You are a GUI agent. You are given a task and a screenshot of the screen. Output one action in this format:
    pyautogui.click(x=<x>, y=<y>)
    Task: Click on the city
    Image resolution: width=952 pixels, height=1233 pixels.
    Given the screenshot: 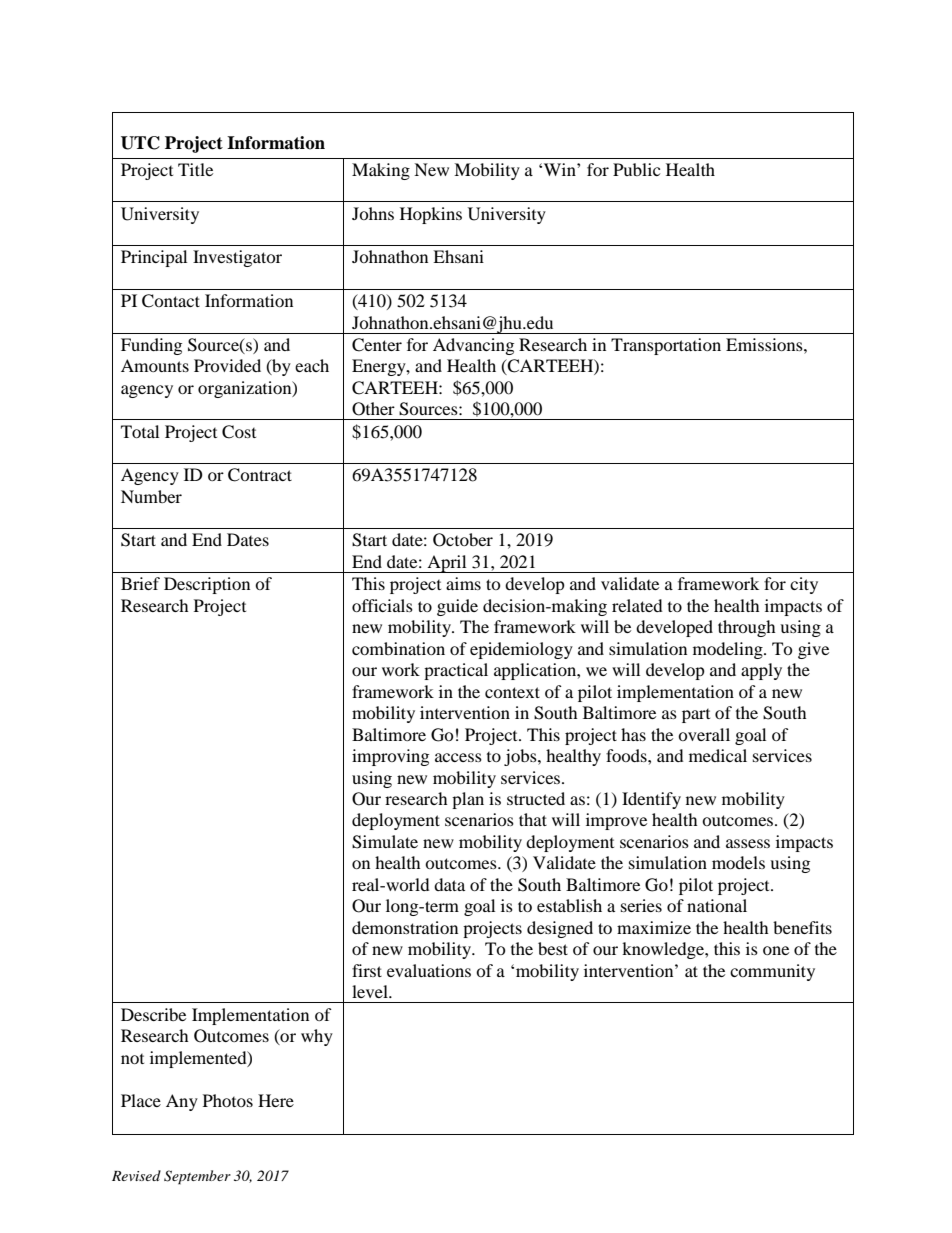 What is the action you would take?
    pyautogui.click(x=804, y=585)
